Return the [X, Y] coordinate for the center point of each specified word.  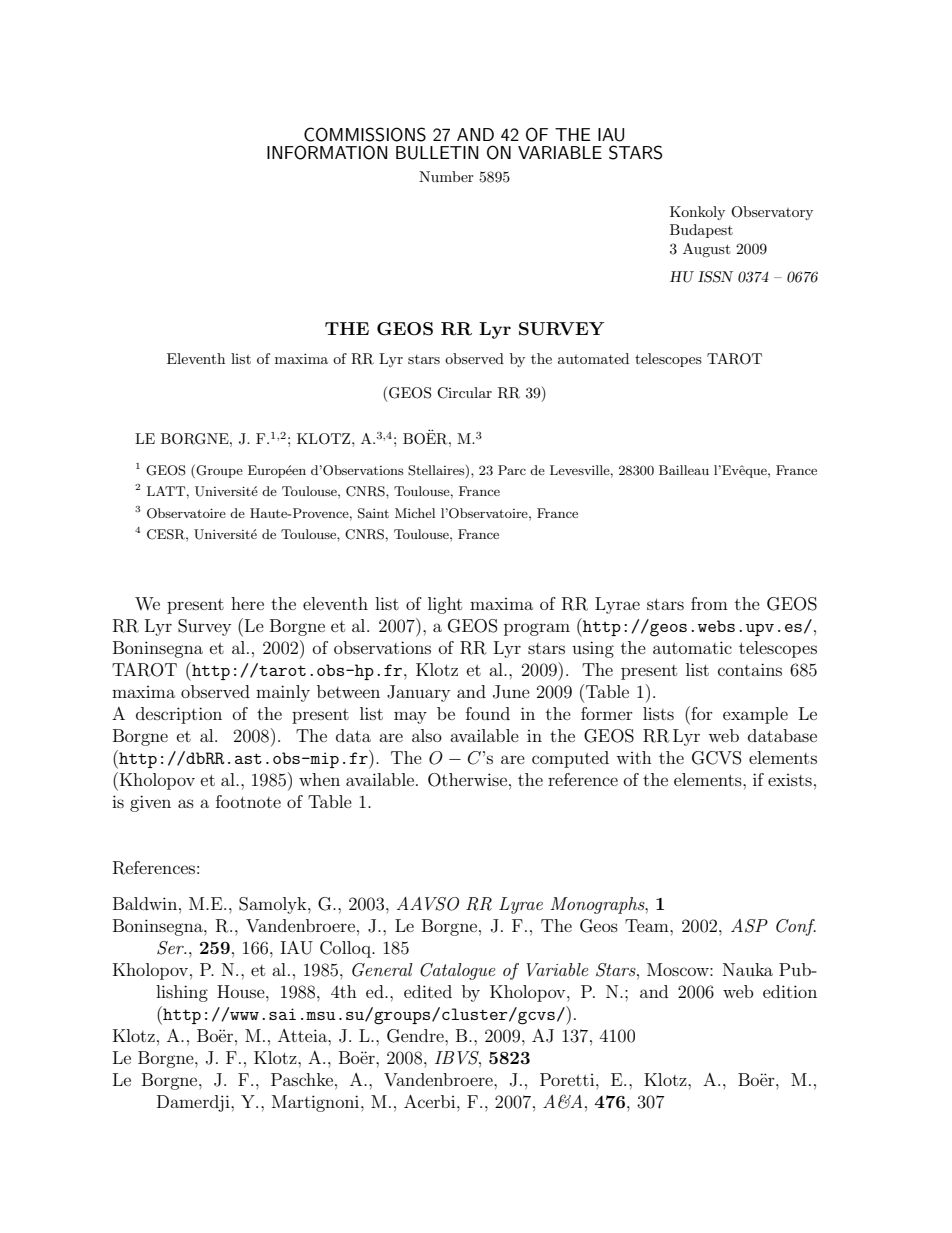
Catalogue [457, 971]
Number [446, 176]
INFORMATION [327, 152]
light [445, 605]
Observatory [772, 213]
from [709, 603]
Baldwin [146, 903]
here [247, 603]
